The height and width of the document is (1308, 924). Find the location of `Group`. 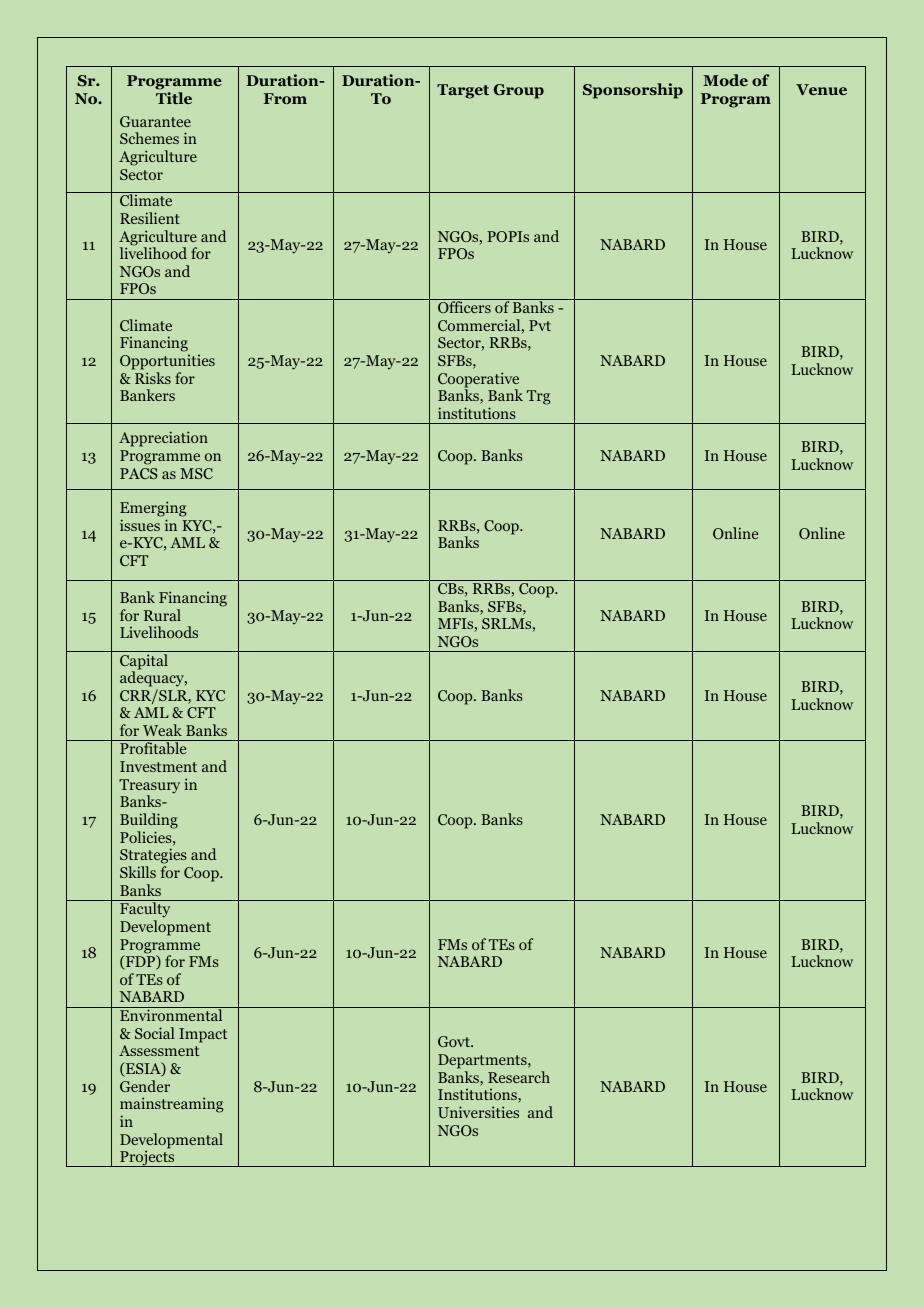

Group is located at coordinates (519, 91).
